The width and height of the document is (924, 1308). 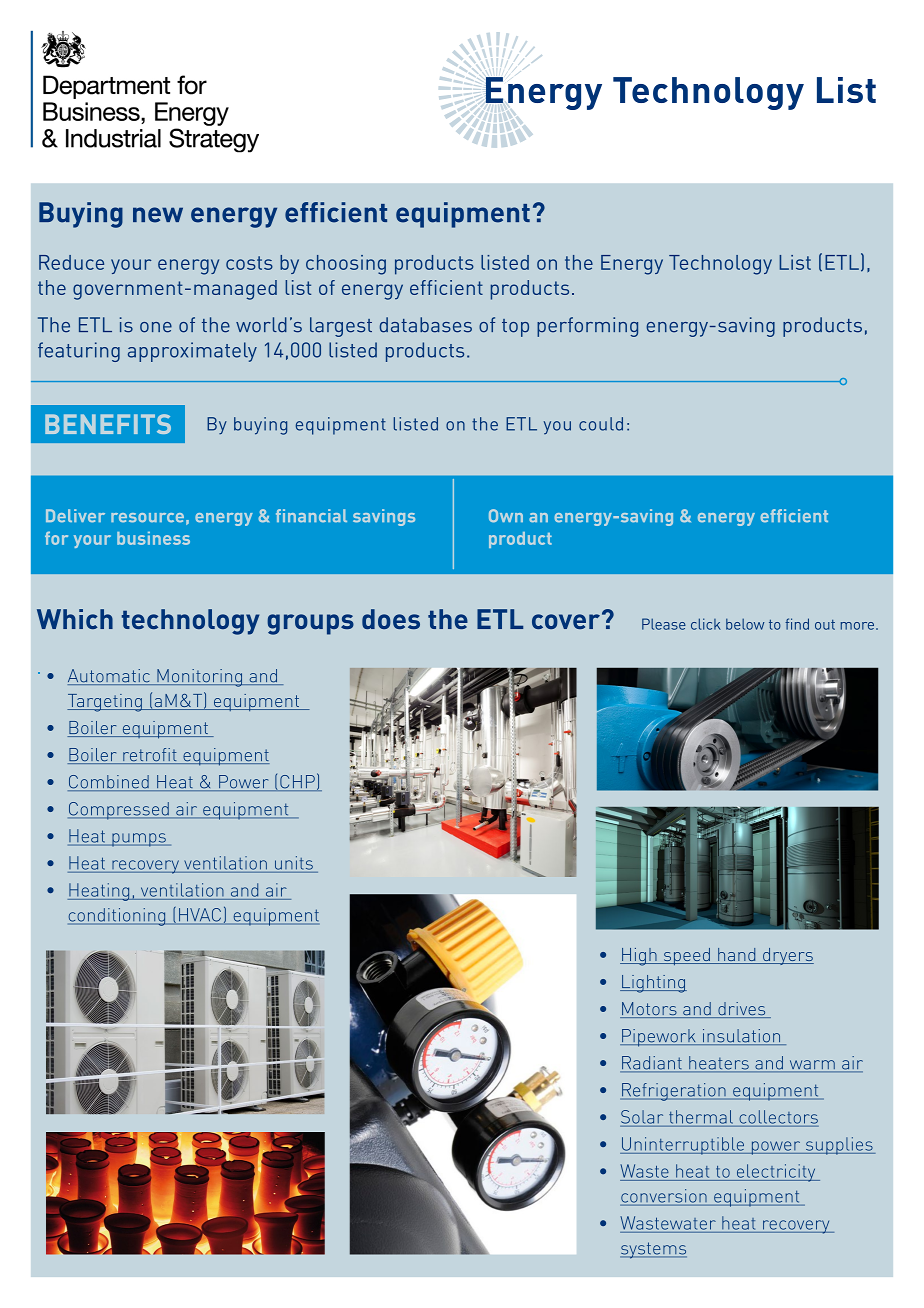 What do you see at coordinates (153, 538) in the document?
I see `business` at bounding box center [153, 538].
